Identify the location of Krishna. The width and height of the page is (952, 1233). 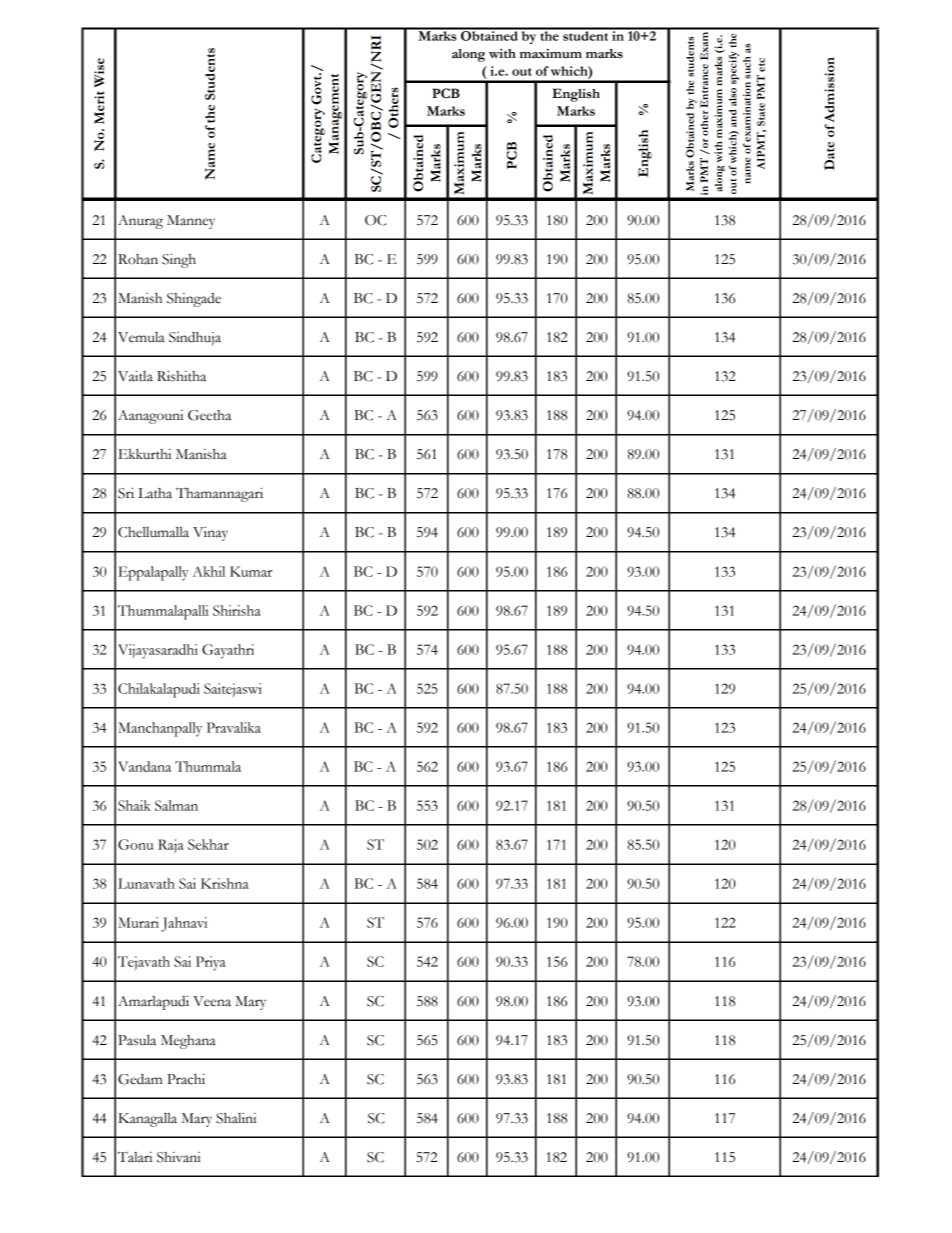
(224, 883).
